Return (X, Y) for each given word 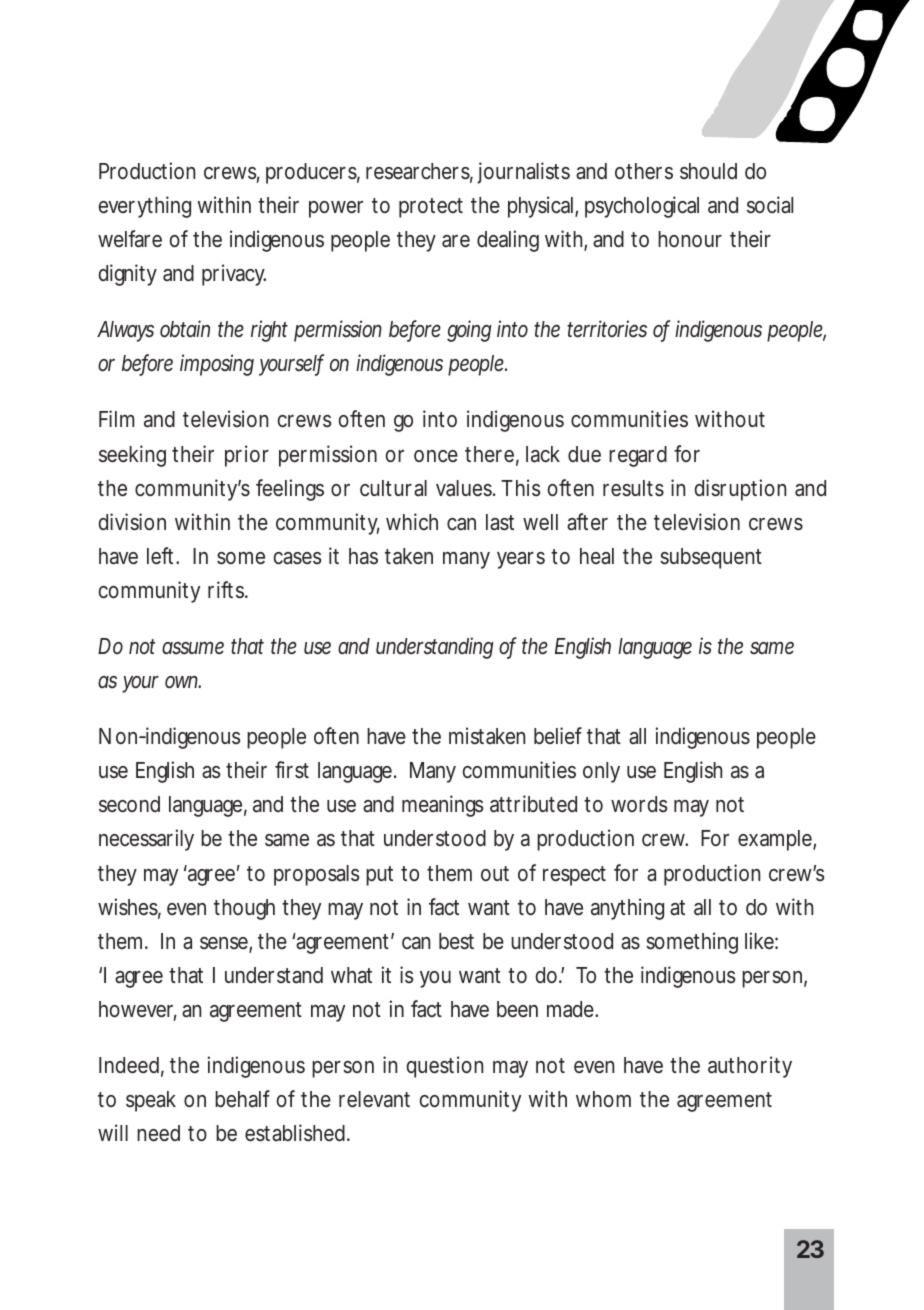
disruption (740, 490)
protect (431, 208)
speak (151, 1101)
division (132, 522)
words (639, 804)
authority (750, 1067)
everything (145, 207)
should (708, 171)
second (129, 804)
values (466, 488)
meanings (443, 806)
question (445, 1067)
